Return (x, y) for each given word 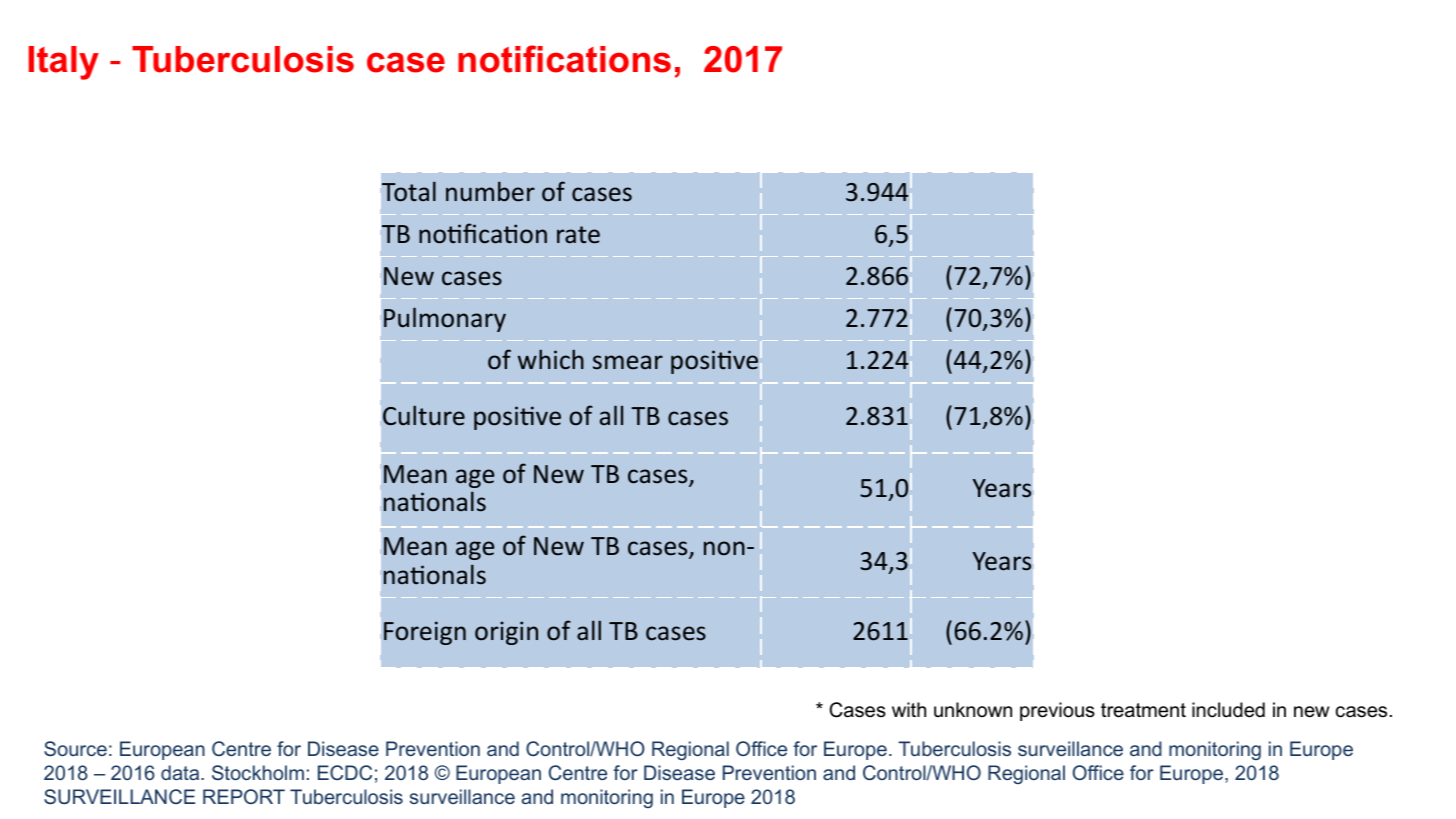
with (909, 709)
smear (628, 362)
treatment (1143, 710)
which (551, 359)
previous (1057, 711)
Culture (424, 415)
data (181, 772)
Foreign (425, 633)
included (1228, 710)
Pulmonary (445, 319)
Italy (64, 63)
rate (578, 235)
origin (506, 633)
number (490, 191)
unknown (973, 710)
